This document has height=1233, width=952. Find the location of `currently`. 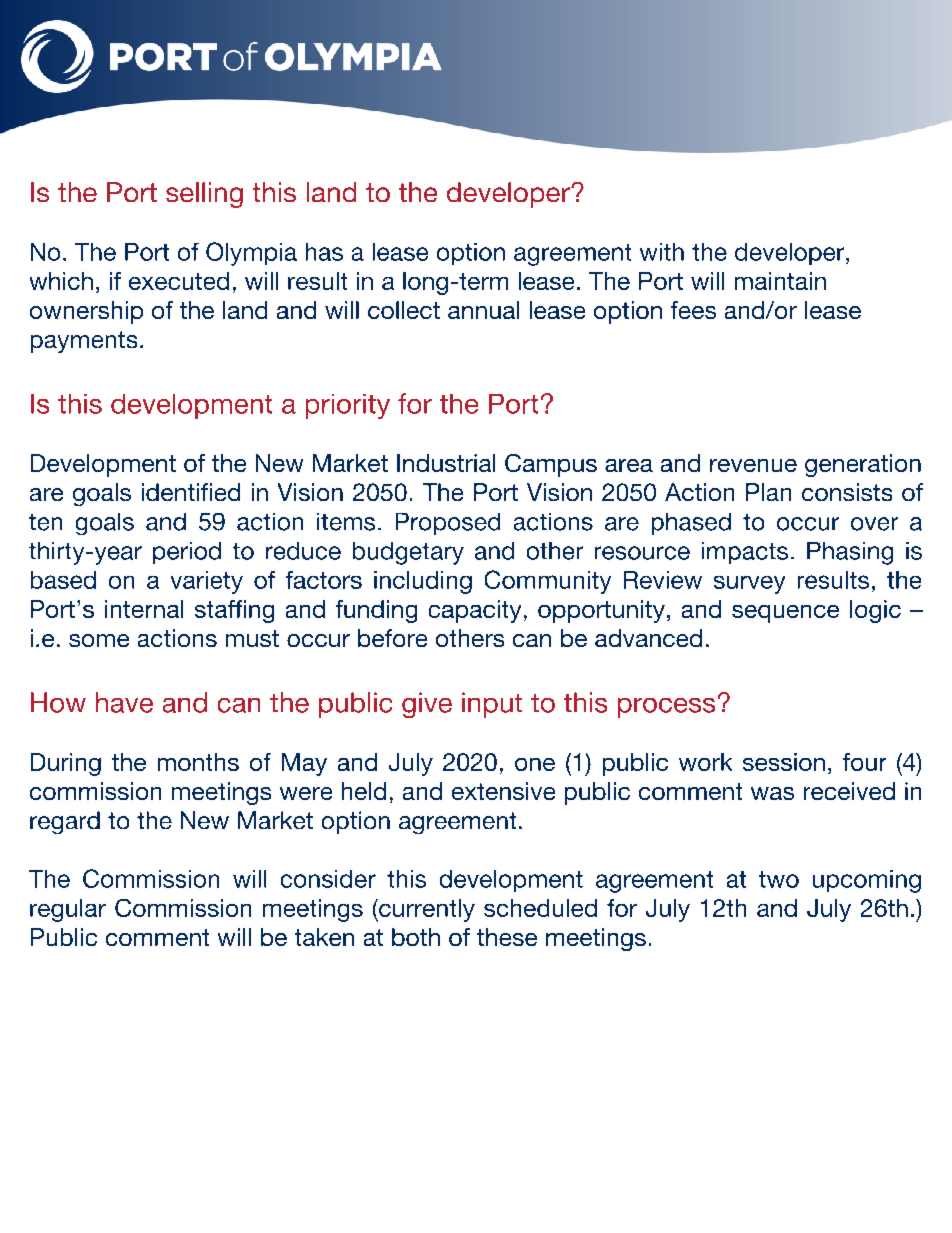

currently is located at coordinates (426, 910).
